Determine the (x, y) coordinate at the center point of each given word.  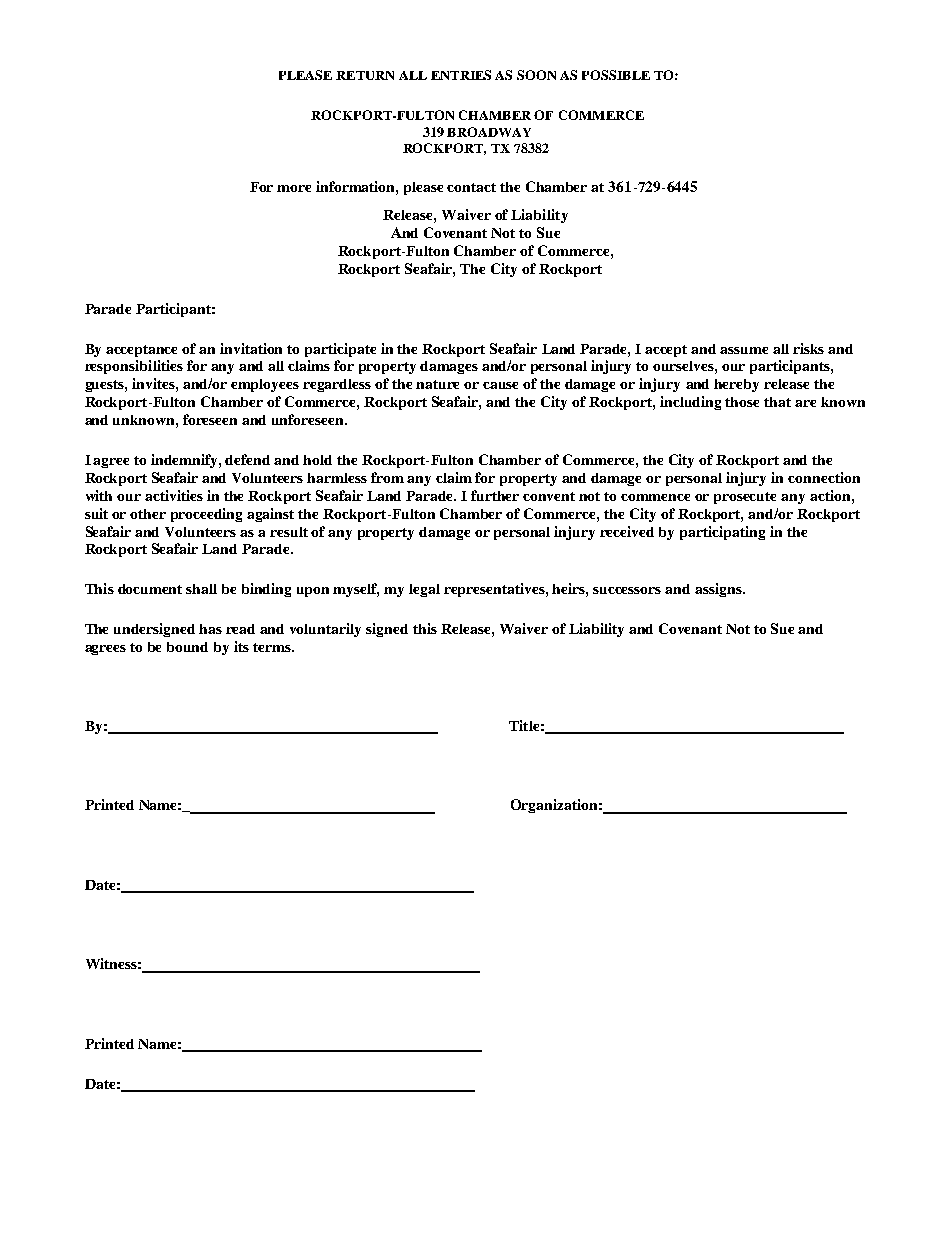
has (210, 629)
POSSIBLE (616, 75)
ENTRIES (461, 75)
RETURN (365, 75)
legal (424, 590)
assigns (719, 590)
